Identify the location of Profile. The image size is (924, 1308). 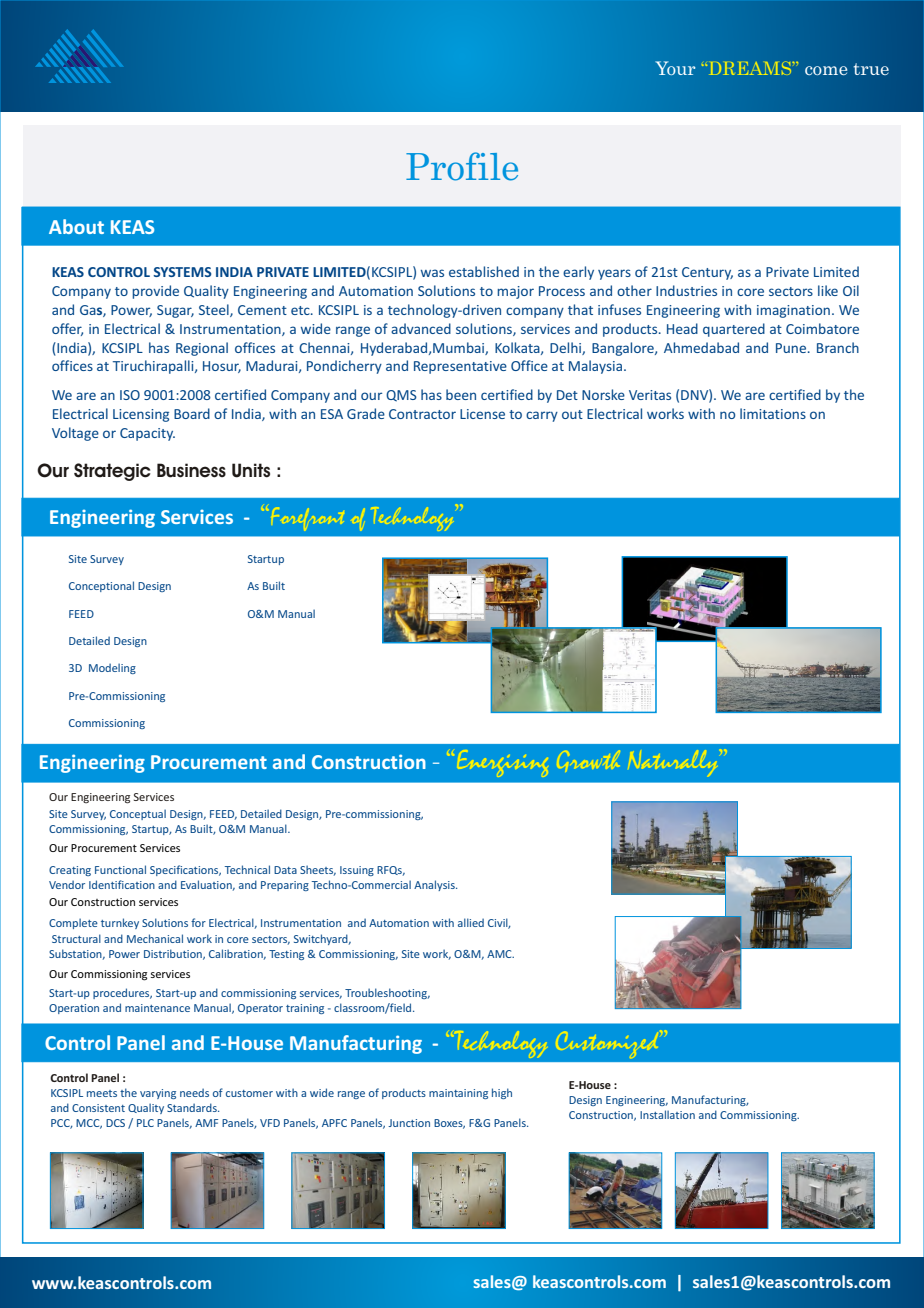
(462, 166).
